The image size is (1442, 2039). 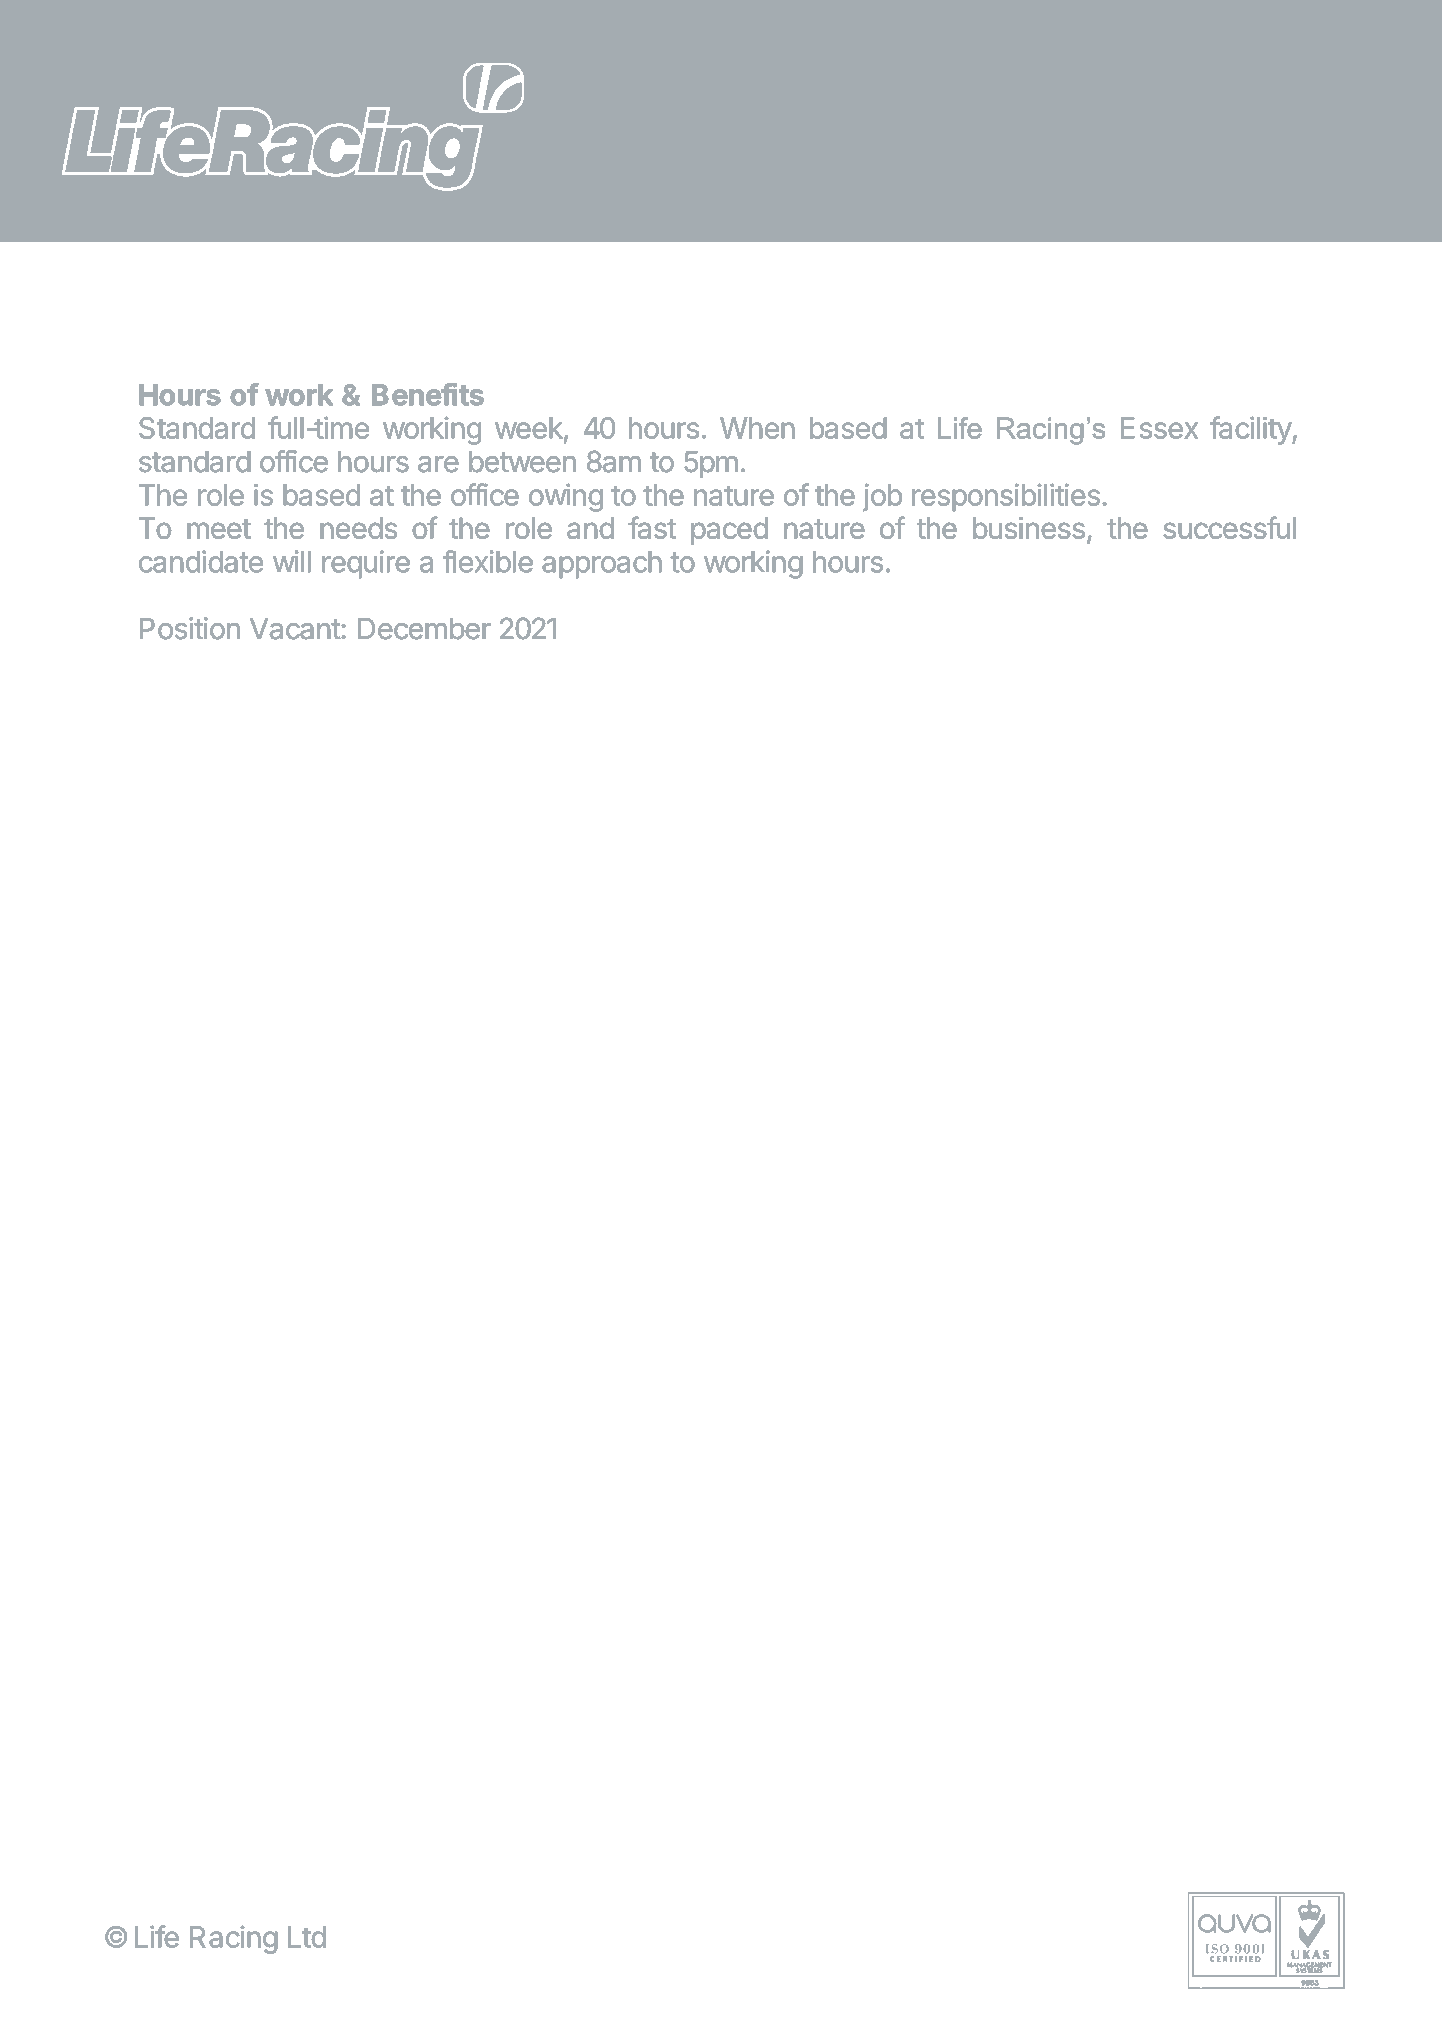 I want to click on Ltd, so click(x=307, y=1937).
